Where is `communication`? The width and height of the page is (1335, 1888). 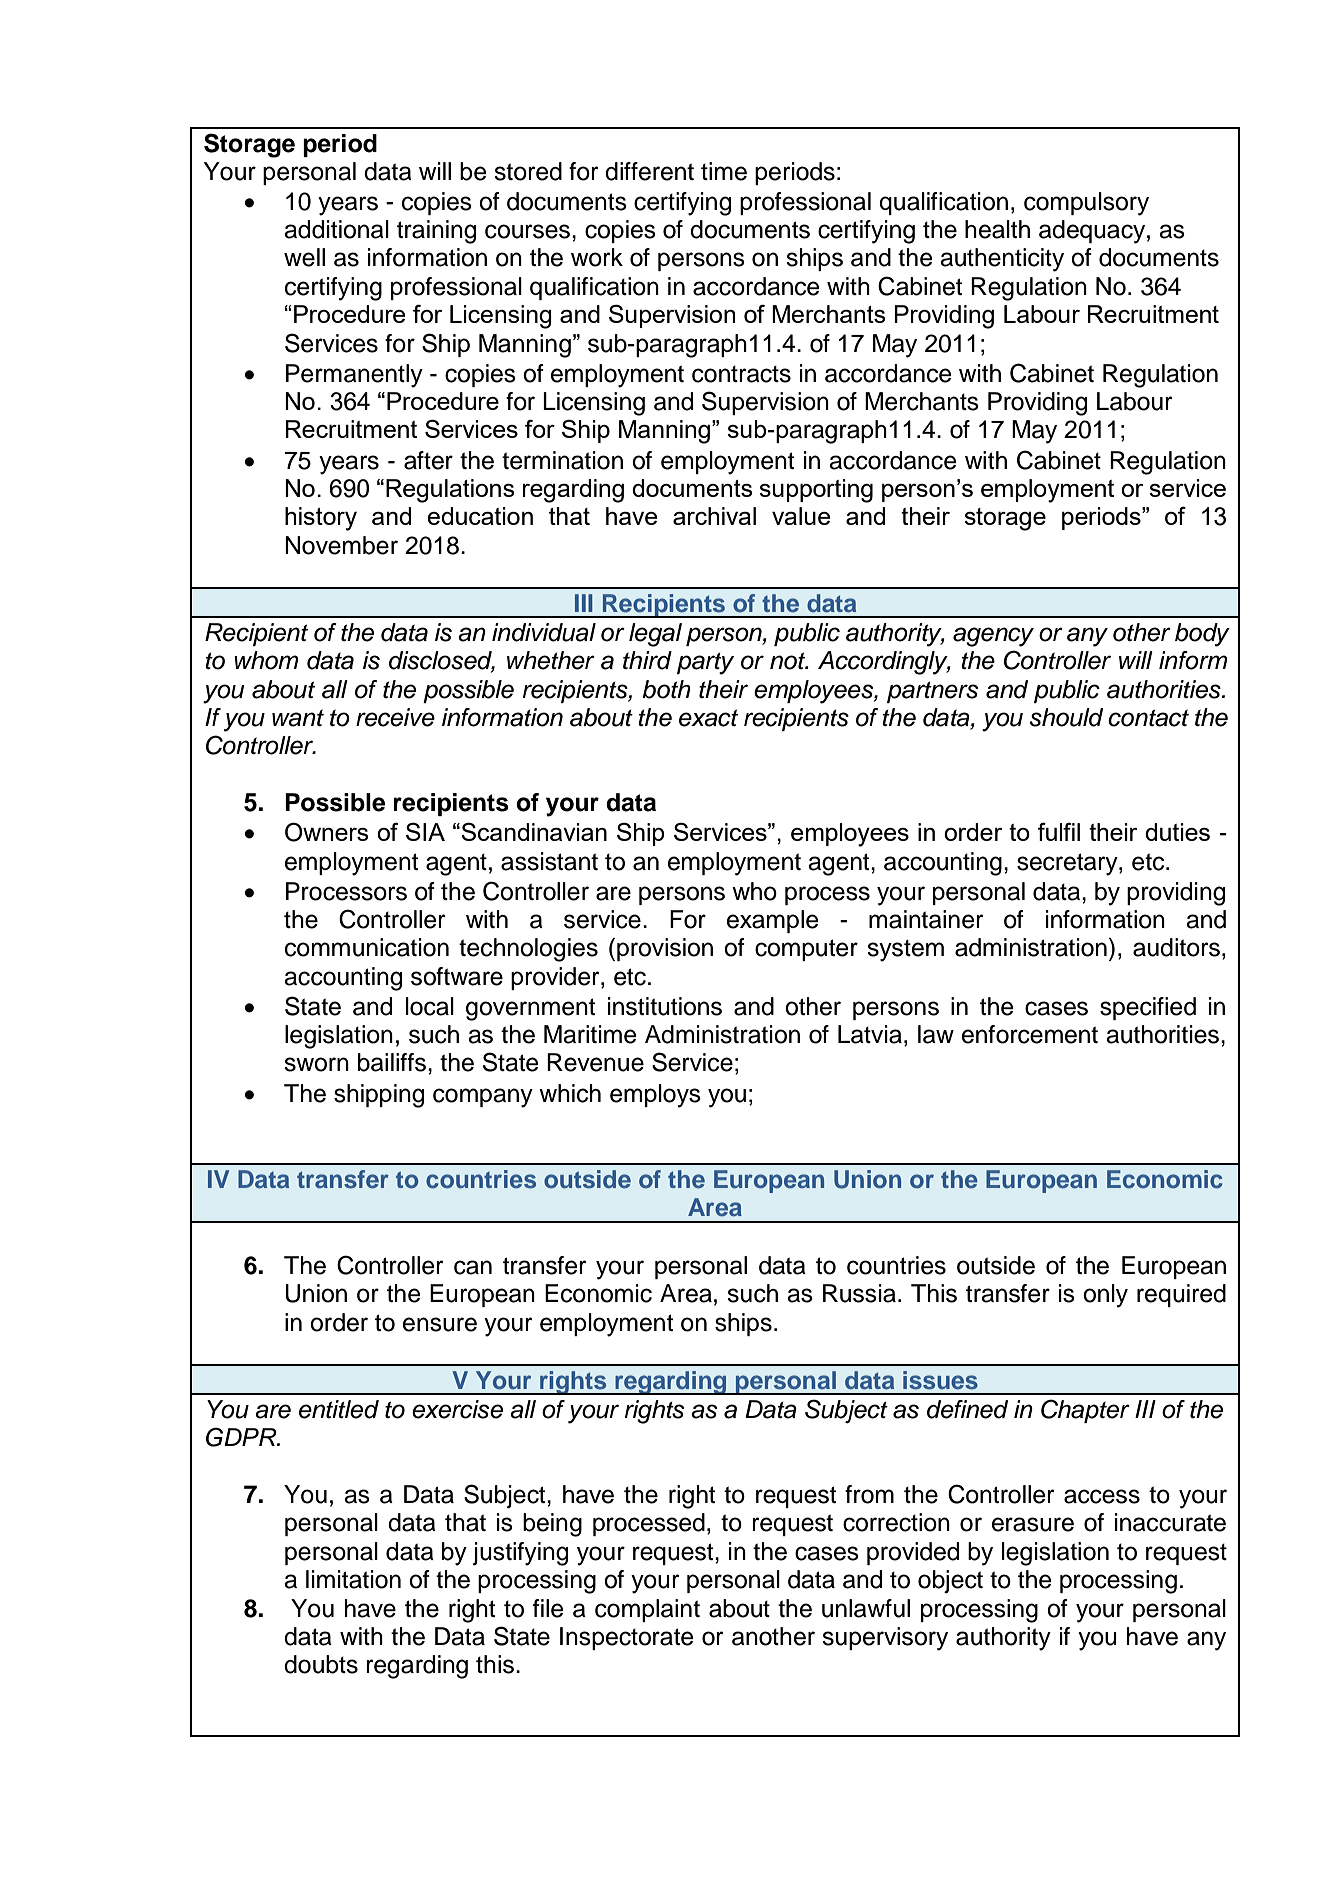 communication is located at coordinates (367, 947).
